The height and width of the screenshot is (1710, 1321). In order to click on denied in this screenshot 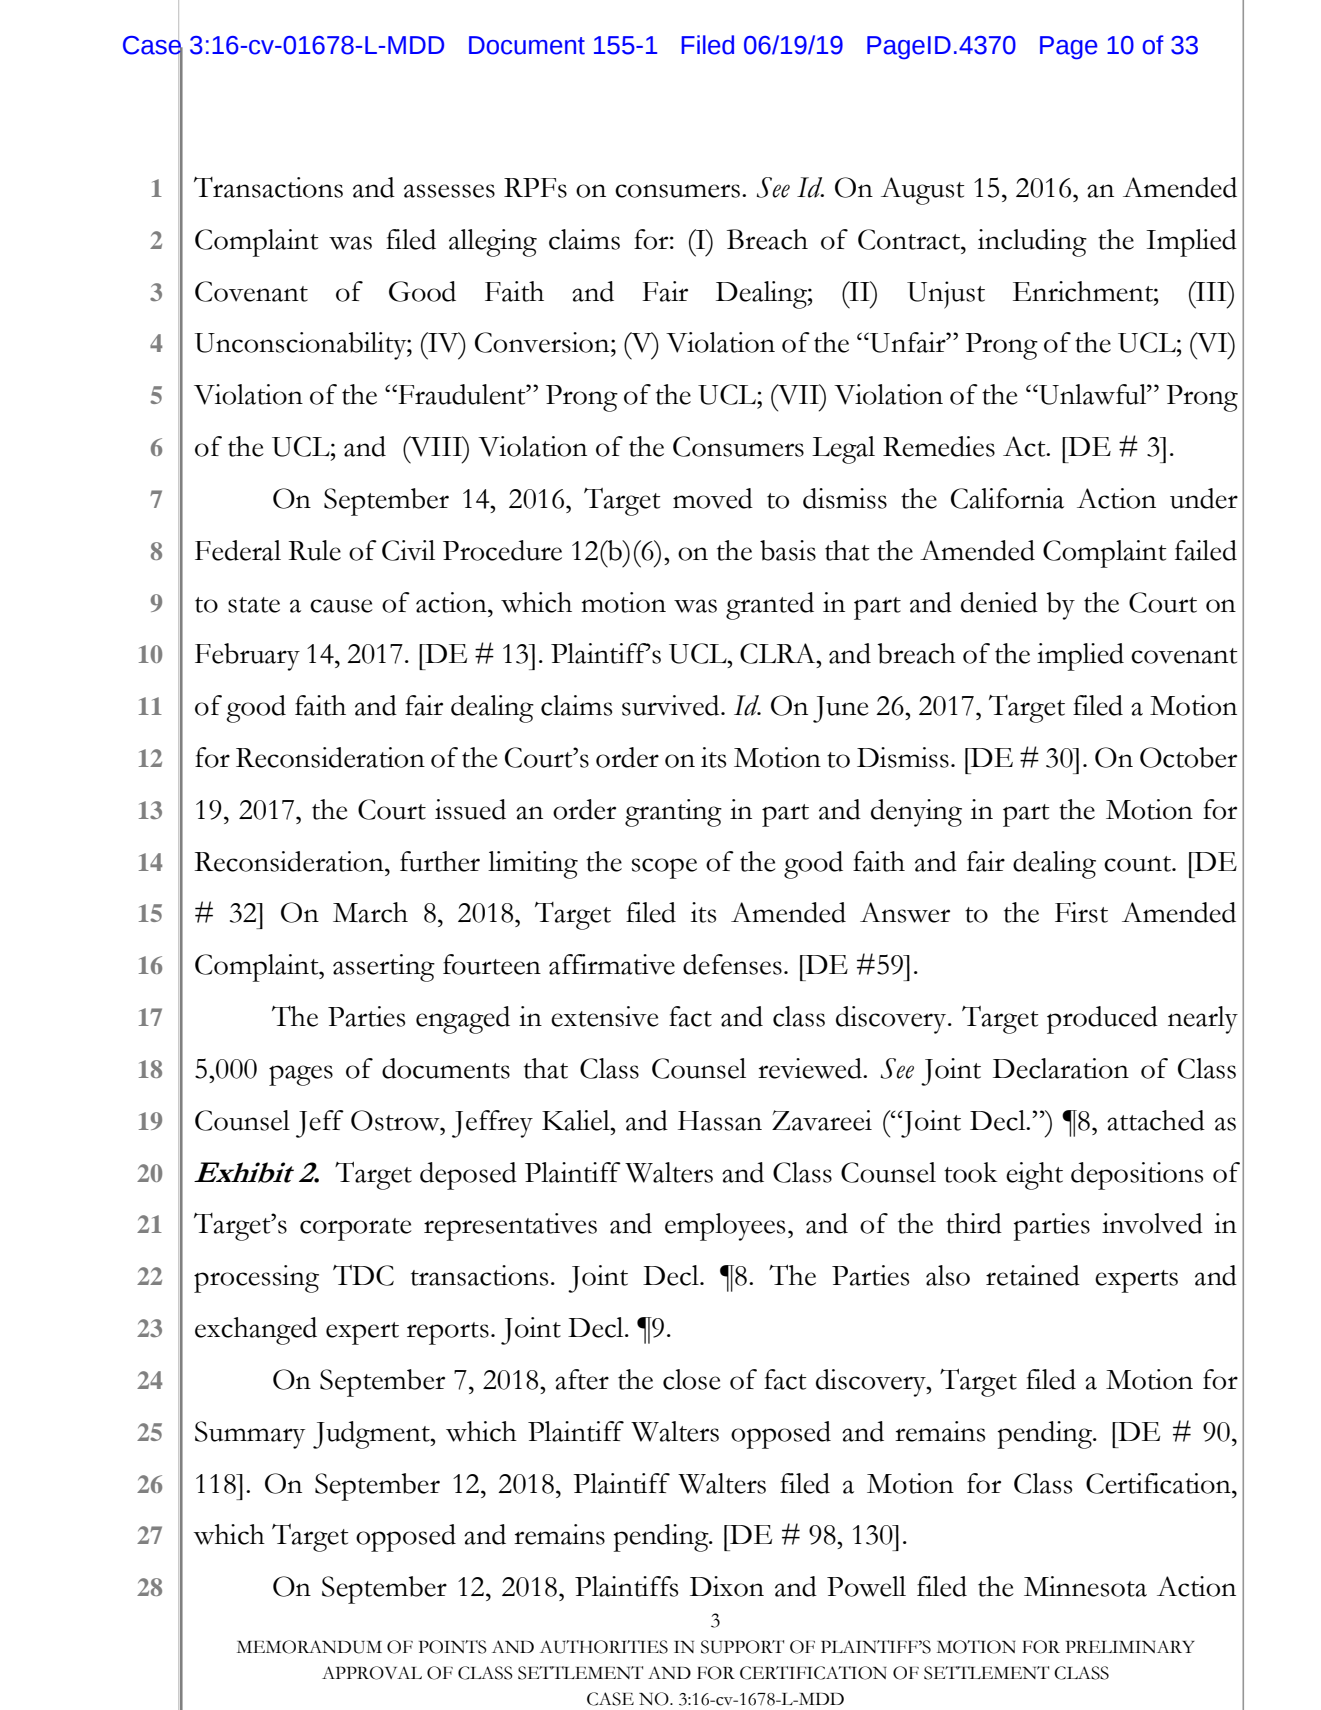, I will do `click(999, 602)`.
